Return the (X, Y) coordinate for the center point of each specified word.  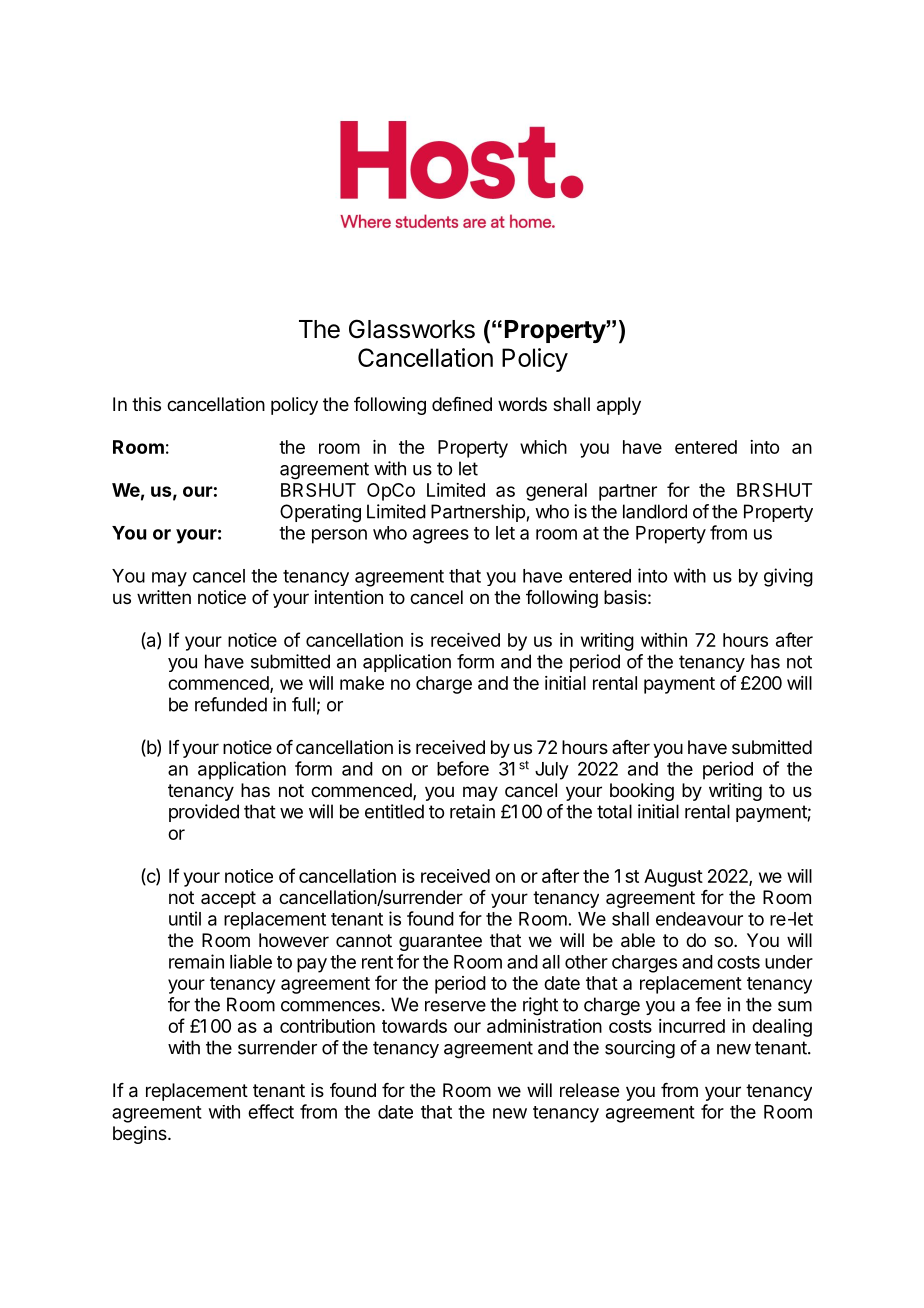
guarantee (440, 942)
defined (462, 404)
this (146, 404)
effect (271, 1111)
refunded (231, 704)
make (362, 683)
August (673, 878)
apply (619, 406)
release (589, 1090)
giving (788, 577)
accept (228, 899)
